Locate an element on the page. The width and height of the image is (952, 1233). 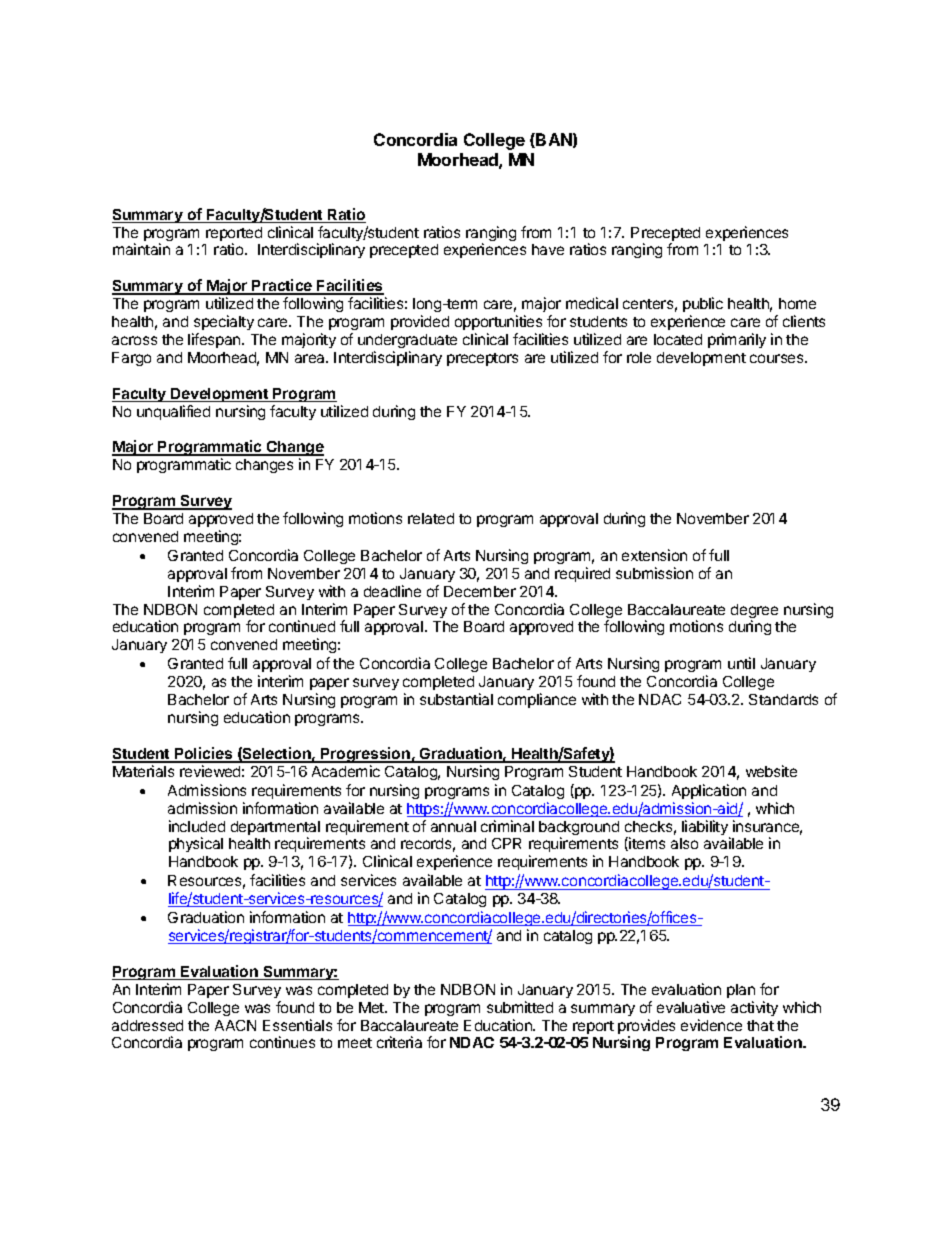
until is located at coordinates (741, 663).
